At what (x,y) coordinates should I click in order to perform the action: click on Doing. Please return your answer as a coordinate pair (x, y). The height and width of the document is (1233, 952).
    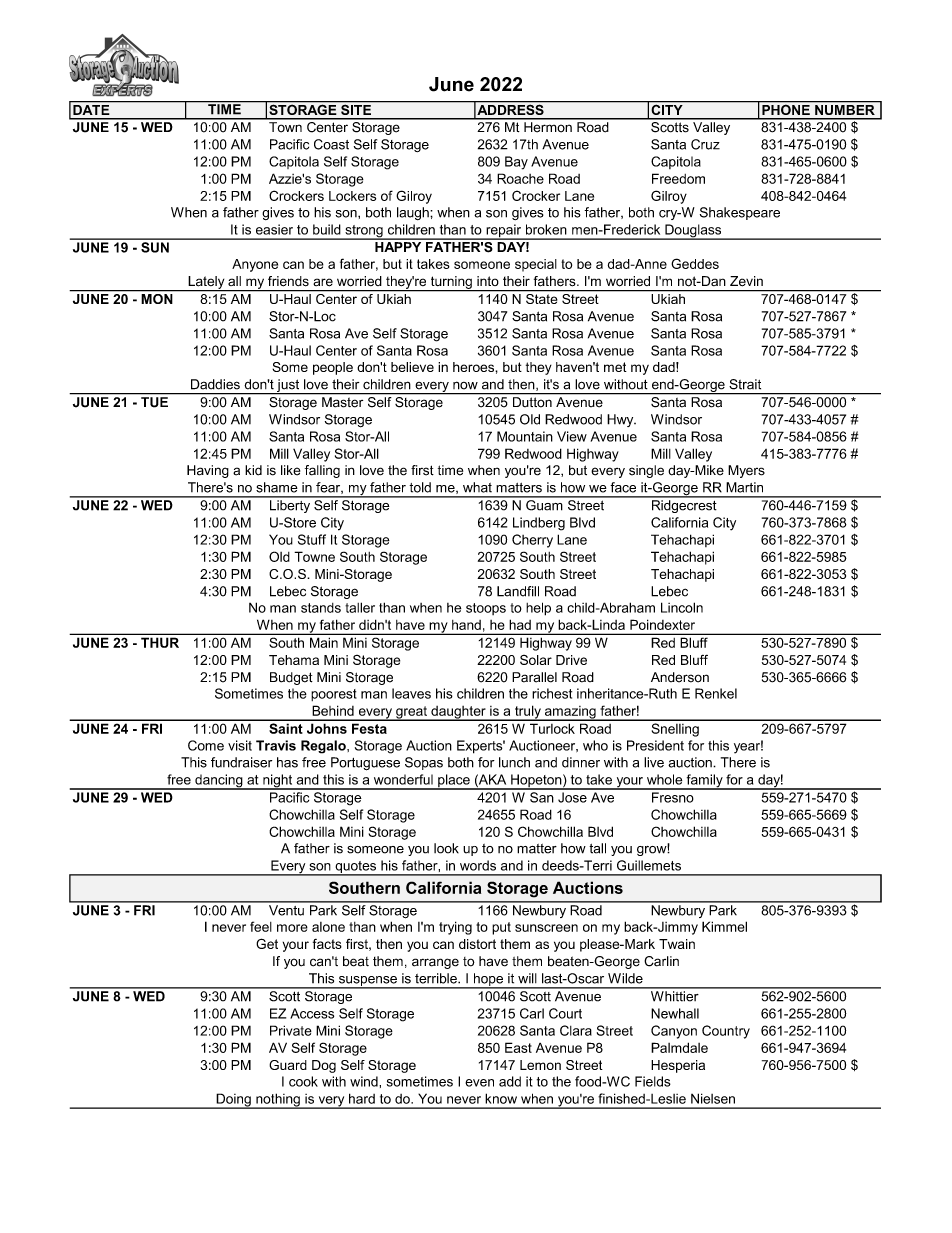
    Looking at the image, I should click on (233, 1101).
